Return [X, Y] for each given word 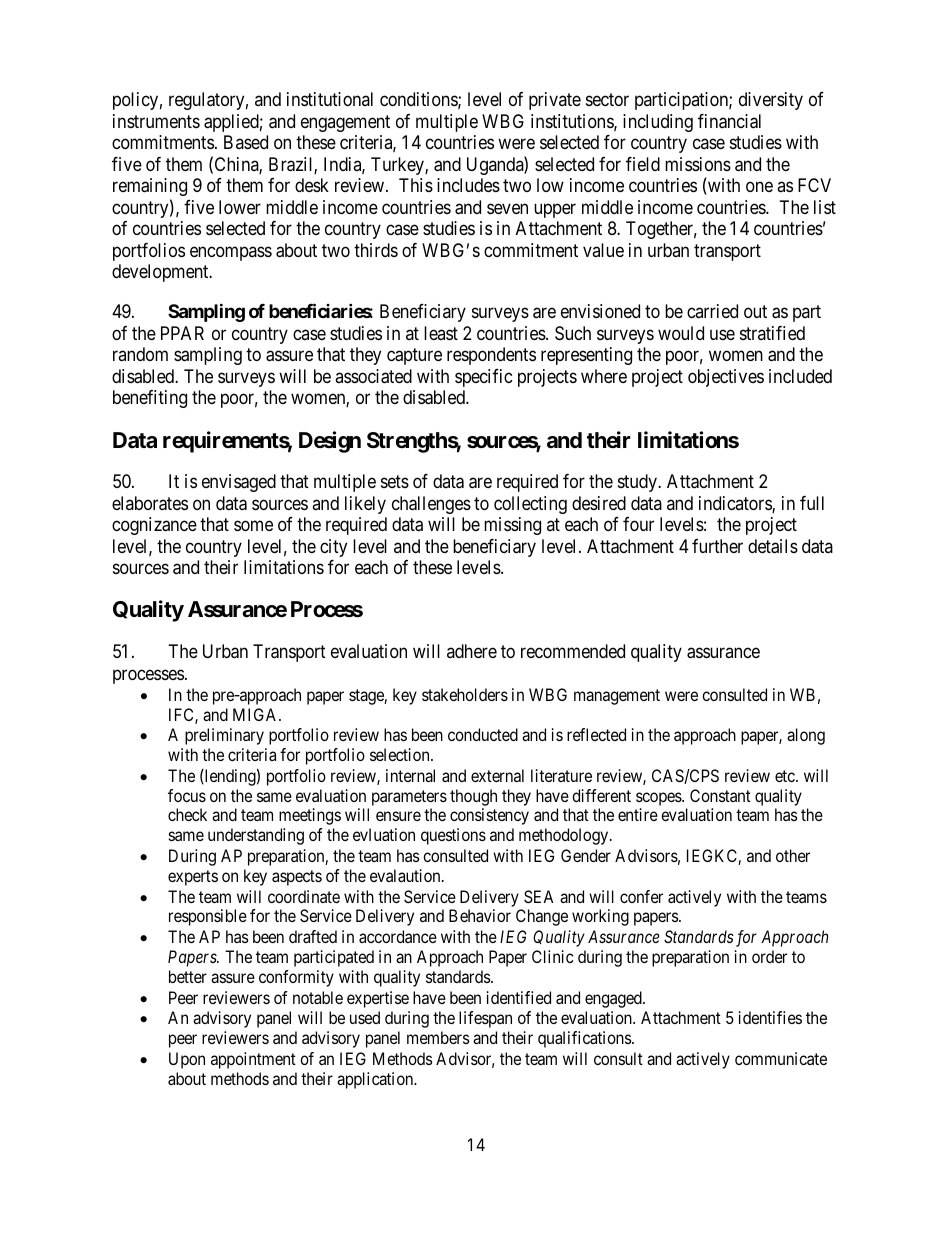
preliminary [224, 736]
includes [468, 185]
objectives [726, 378]
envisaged [239, 483]
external [497, 775]
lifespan [485, 1019]
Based [246, 142]
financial [729, 121]
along [806, 736]
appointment [253, 1060]
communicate [781, 1058]
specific [484, 378]
